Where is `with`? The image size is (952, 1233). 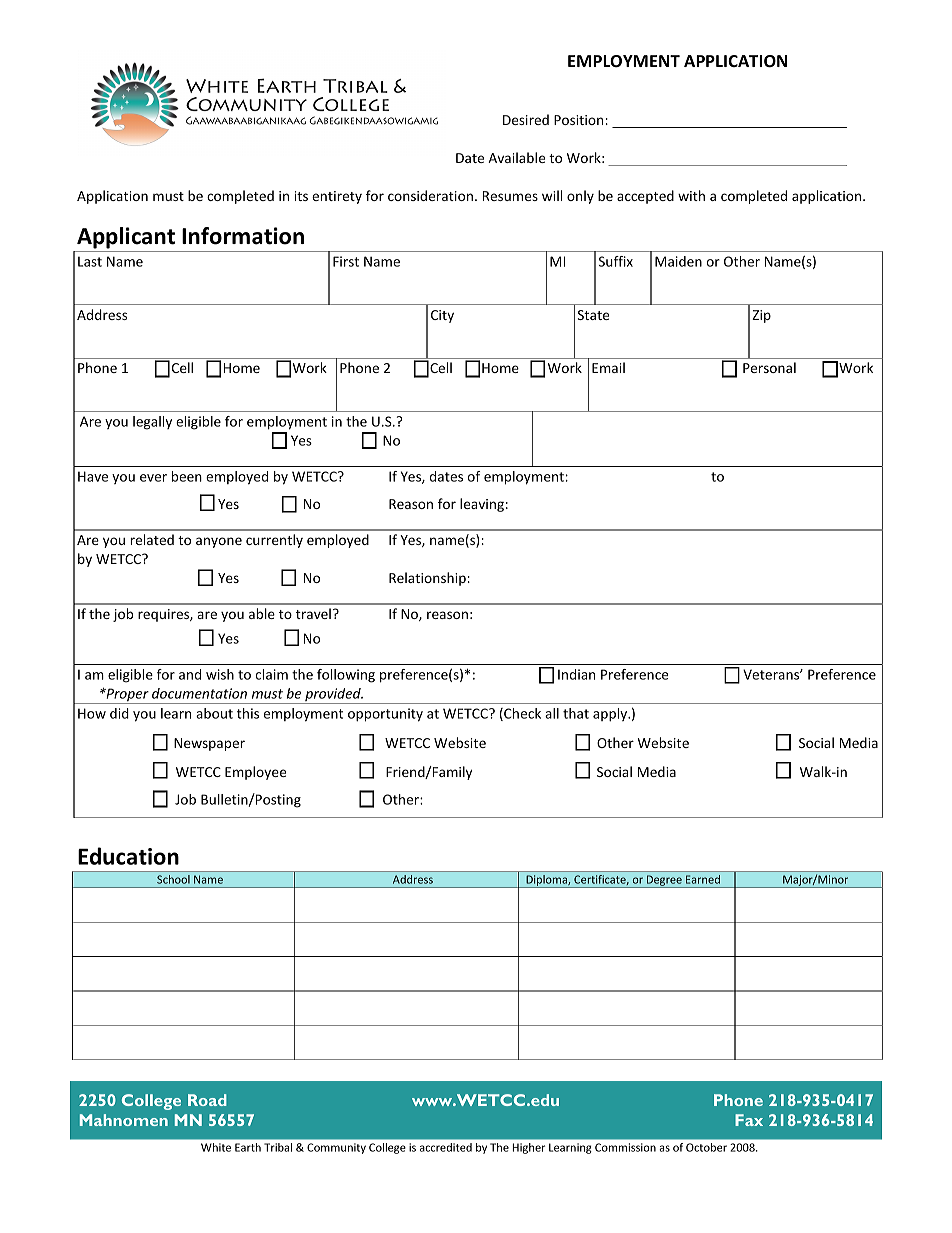 with is located at coordinates (691, 195).
